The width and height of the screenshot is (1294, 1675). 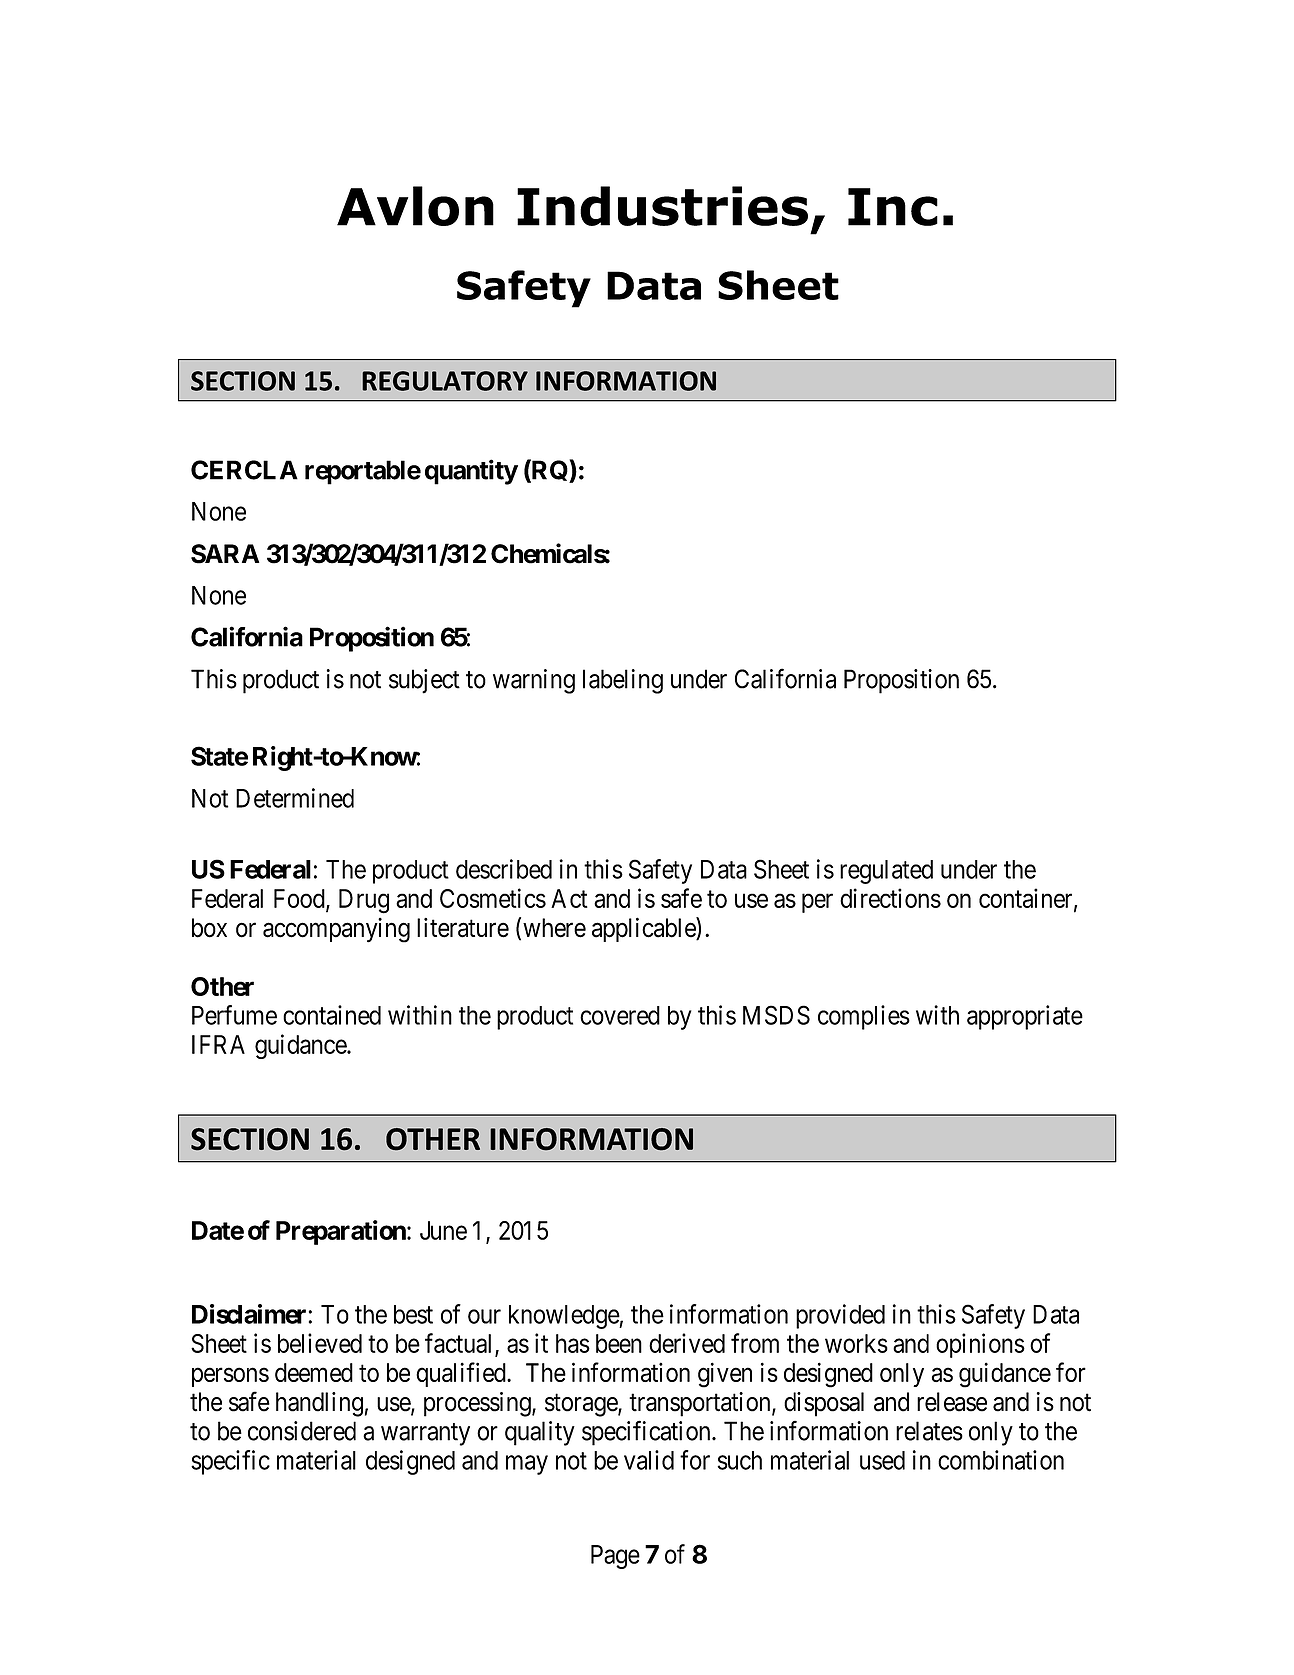 What do you see at coordinates (302, 1431) in the screenshot?
I see `considered` at bounding box center [302, 1431].
